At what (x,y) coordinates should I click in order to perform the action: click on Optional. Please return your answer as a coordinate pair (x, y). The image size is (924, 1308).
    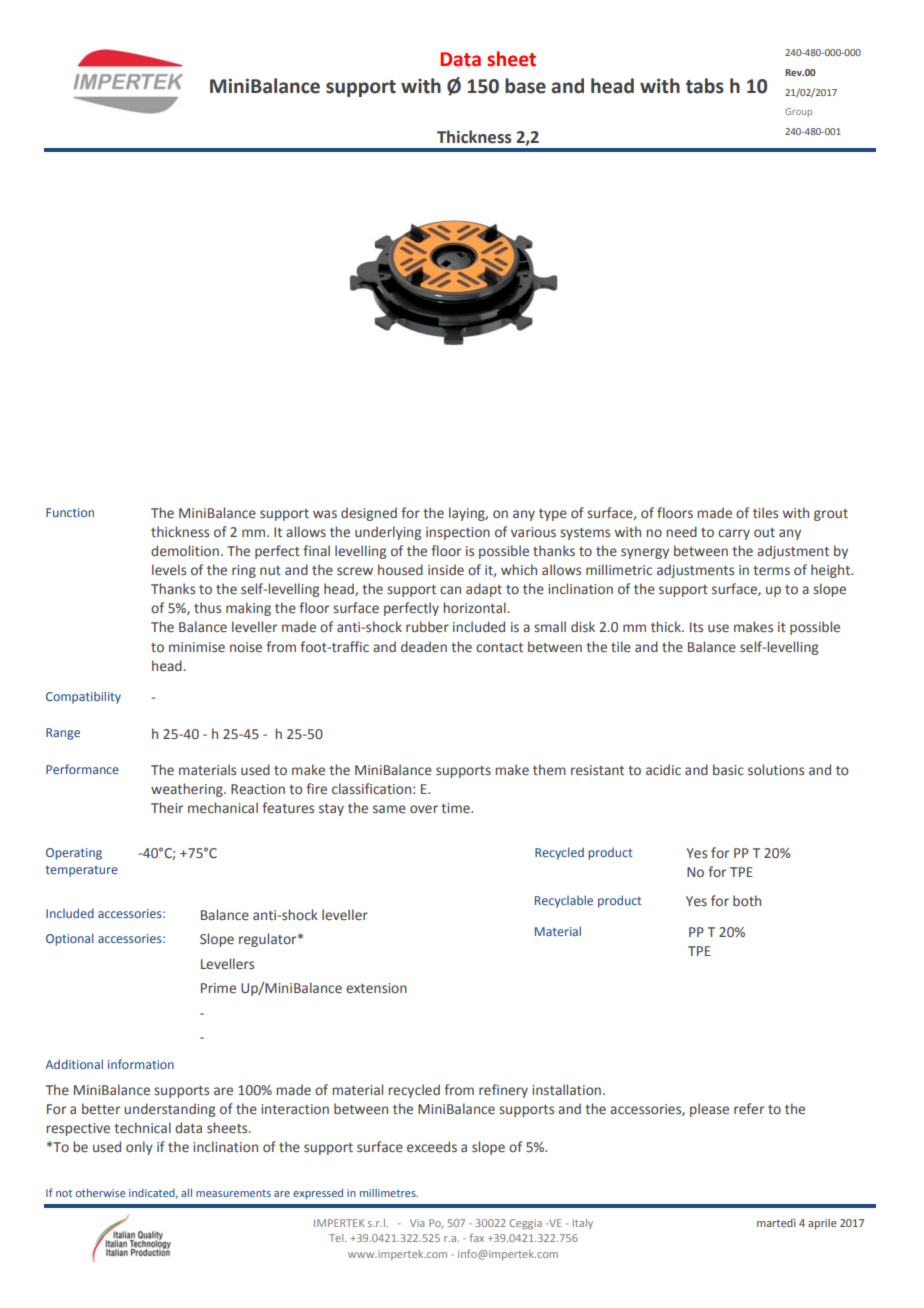
    Looking at the image, I should click on (70, 939).
